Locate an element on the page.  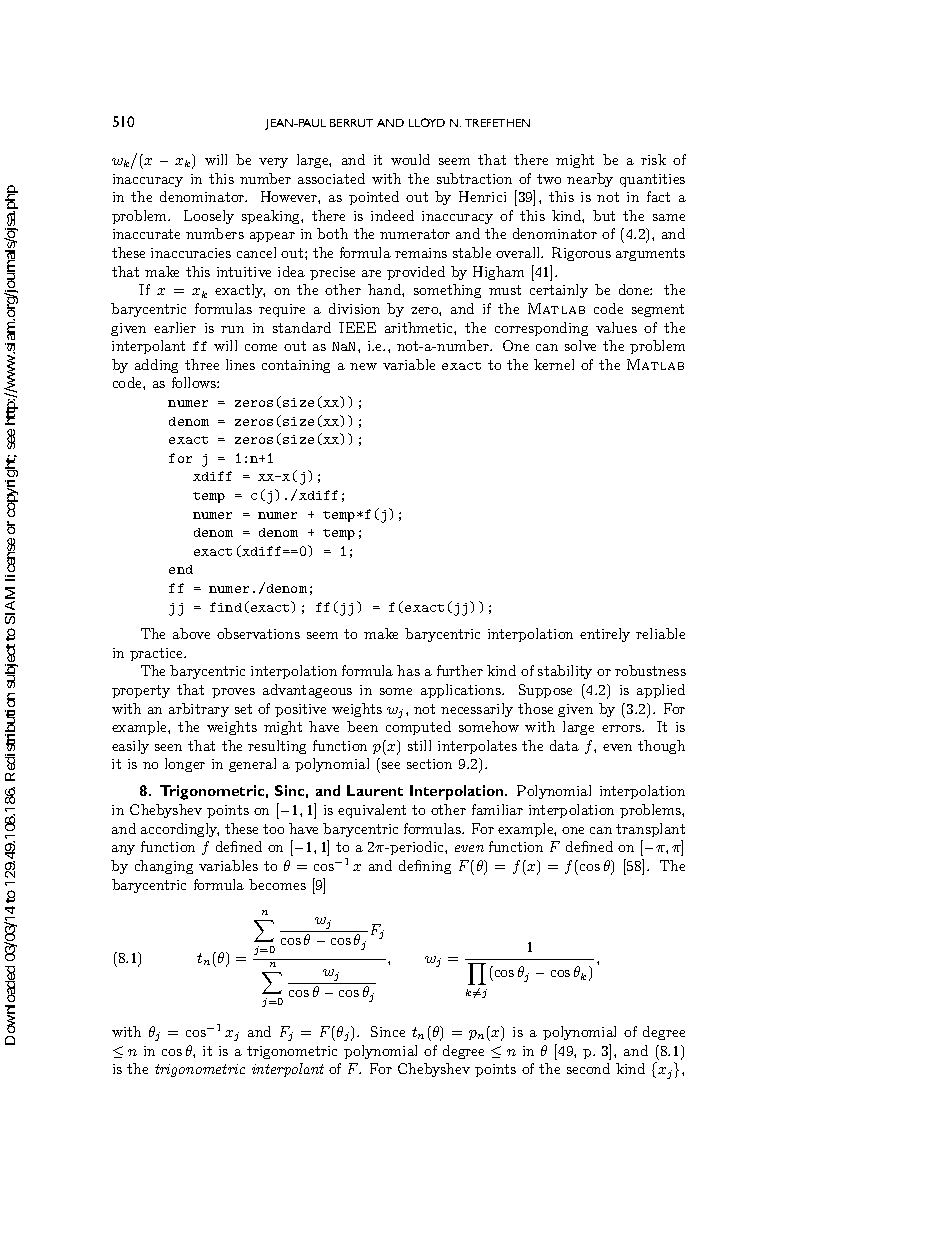
second is located at coordinates (588, 1068).
